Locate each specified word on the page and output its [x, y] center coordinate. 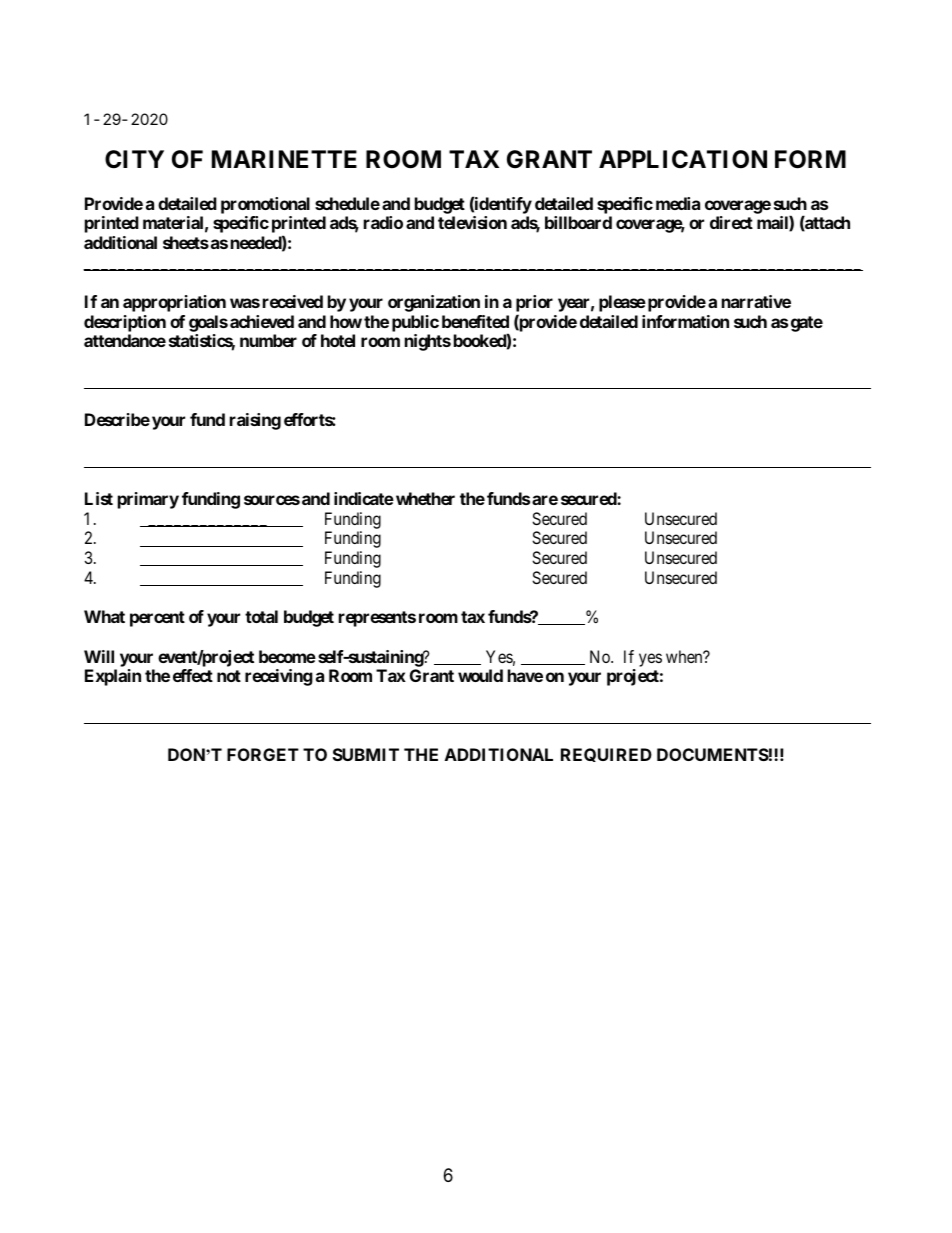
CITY [134, 159]
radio [383, 222]
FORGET [263, 754]
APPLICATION [683, 159]
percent [157, 619]
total [261, 616]
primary [148, 500]
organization [434, 303]
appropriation [174, 303]
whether [425, 498]
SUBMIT [366, 754]
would [480, 675]
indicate [364, 498]
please [622, 303]
